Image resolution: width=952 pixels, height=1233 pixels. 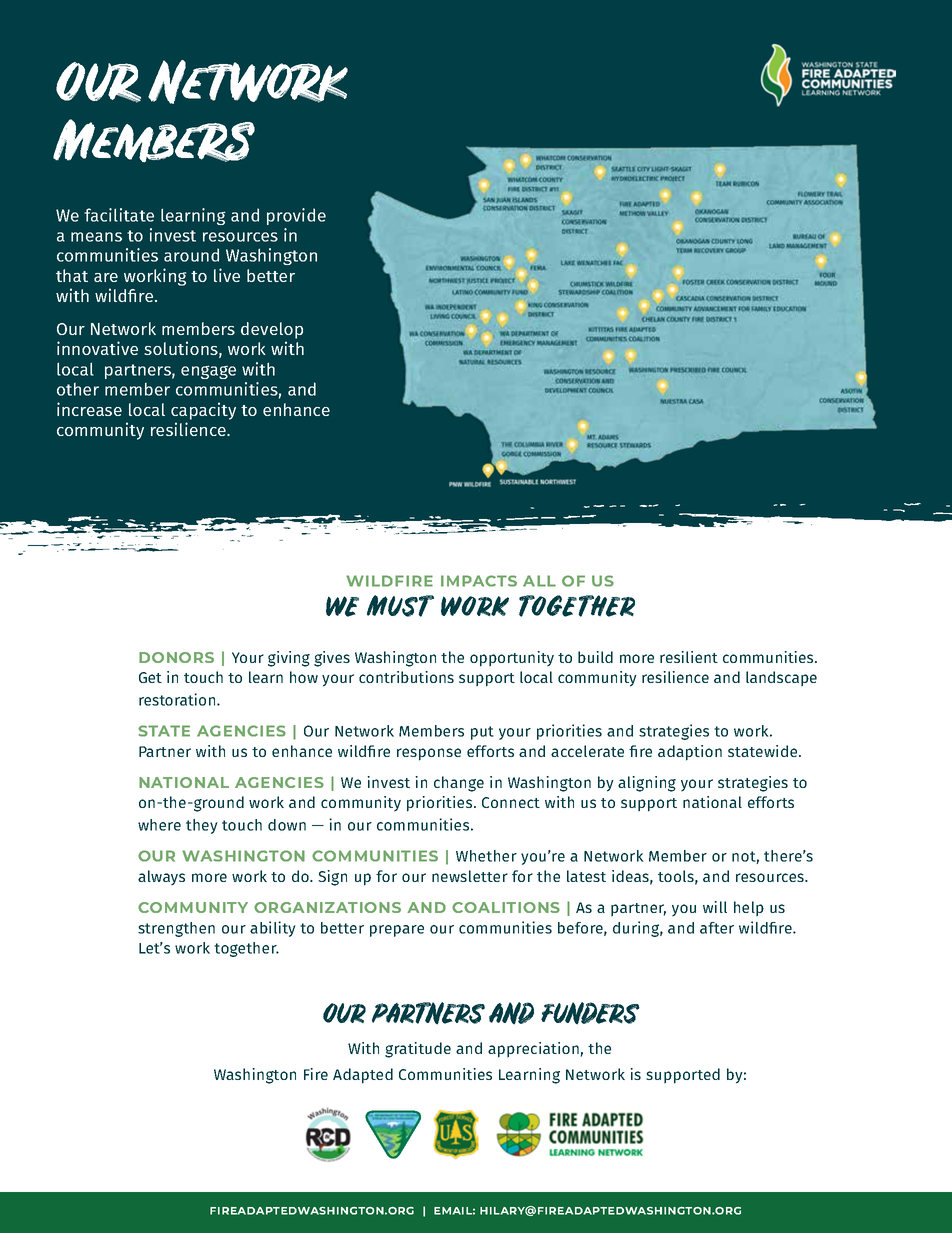 I want to click on how, so click(x=304, y=677).
